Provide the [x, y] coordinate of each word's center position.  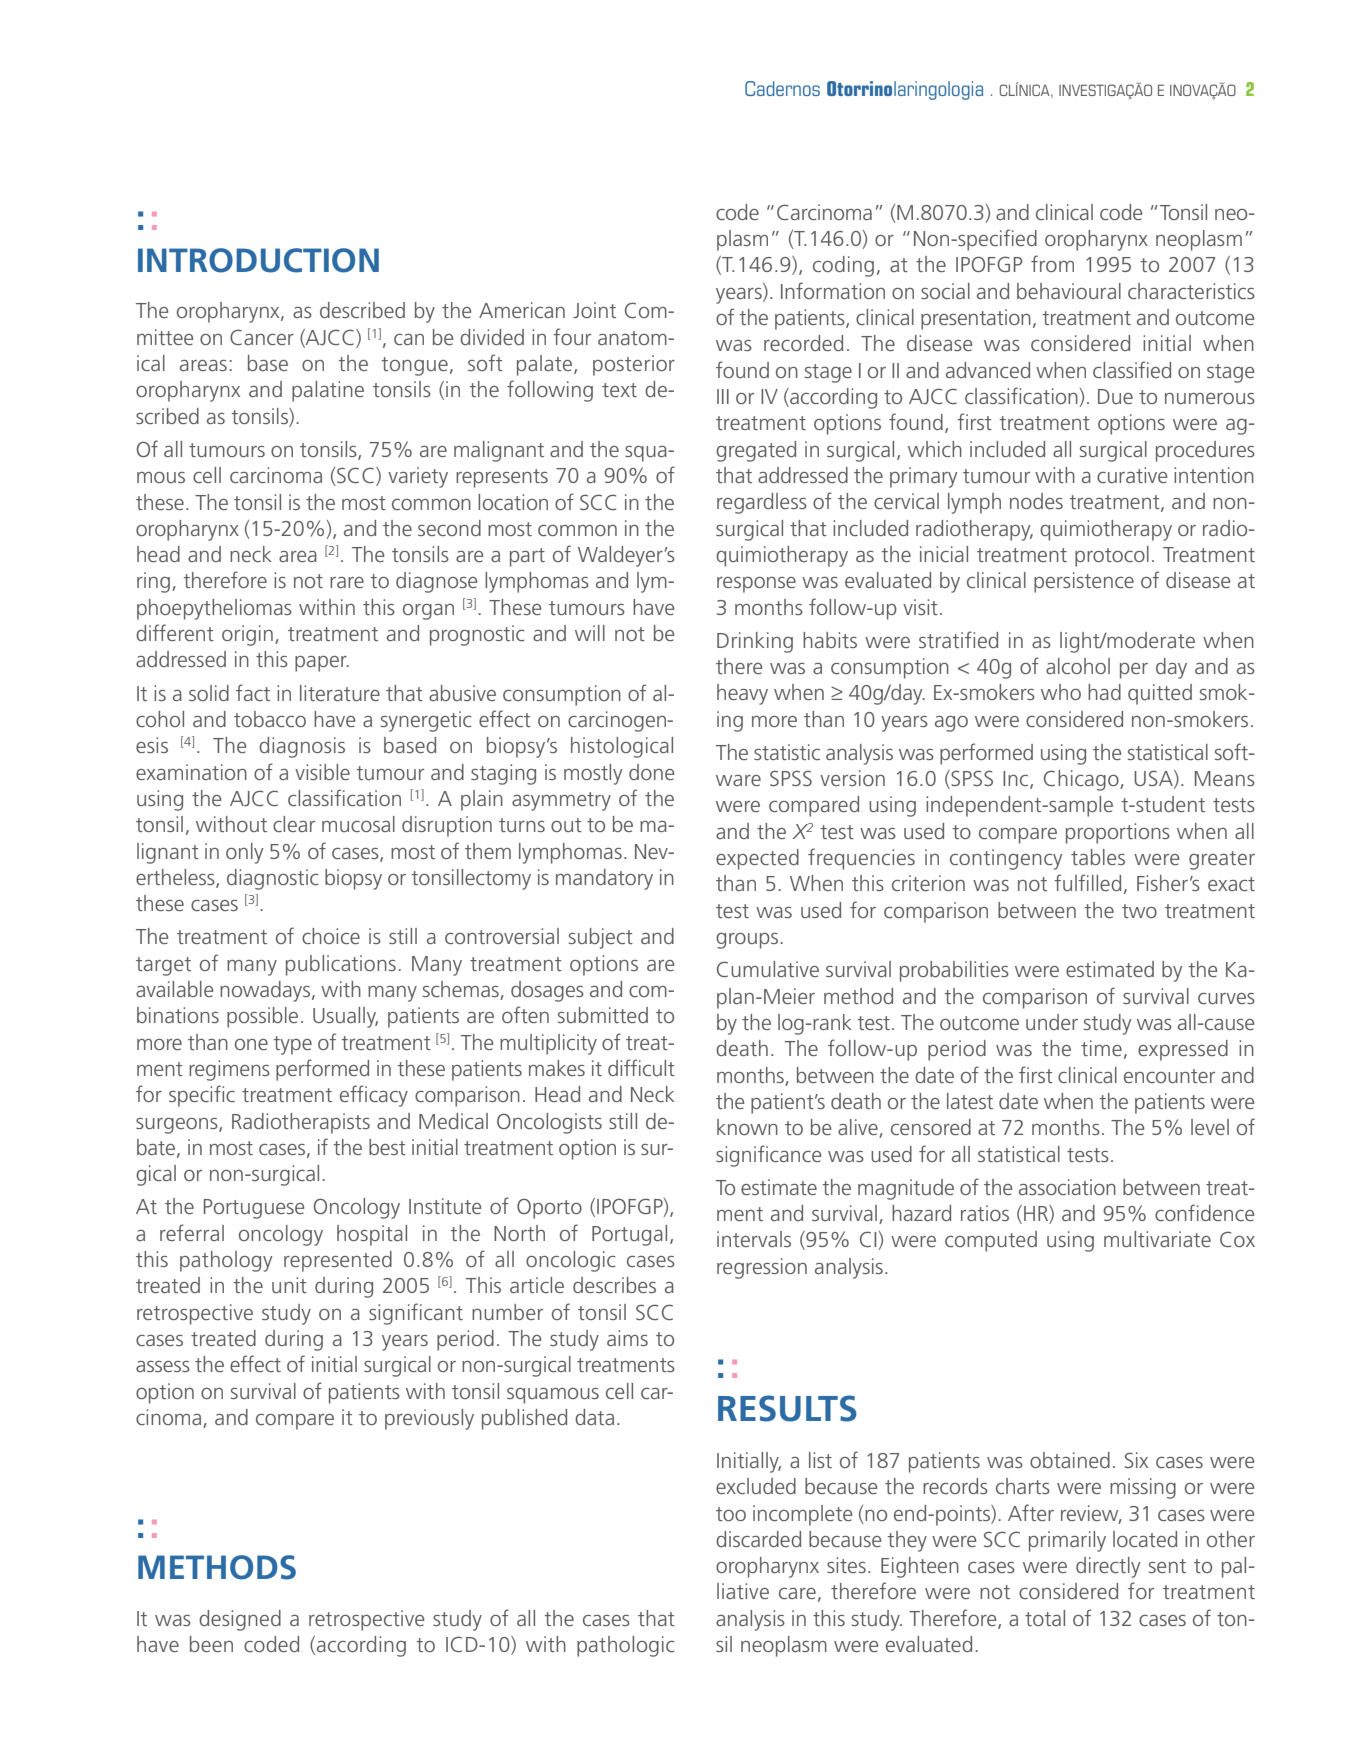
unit [289, 1285]
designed [240, 1620]
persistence [1084, 582]
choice [331, 936]
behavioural [1069, 291]
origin [247, 635]
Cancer [262, 337]
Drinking [755, 642]
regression [762, 1268]
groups [748, 941]
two [1139, 911]
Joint [594, 310]
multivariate [1157, 1239]
